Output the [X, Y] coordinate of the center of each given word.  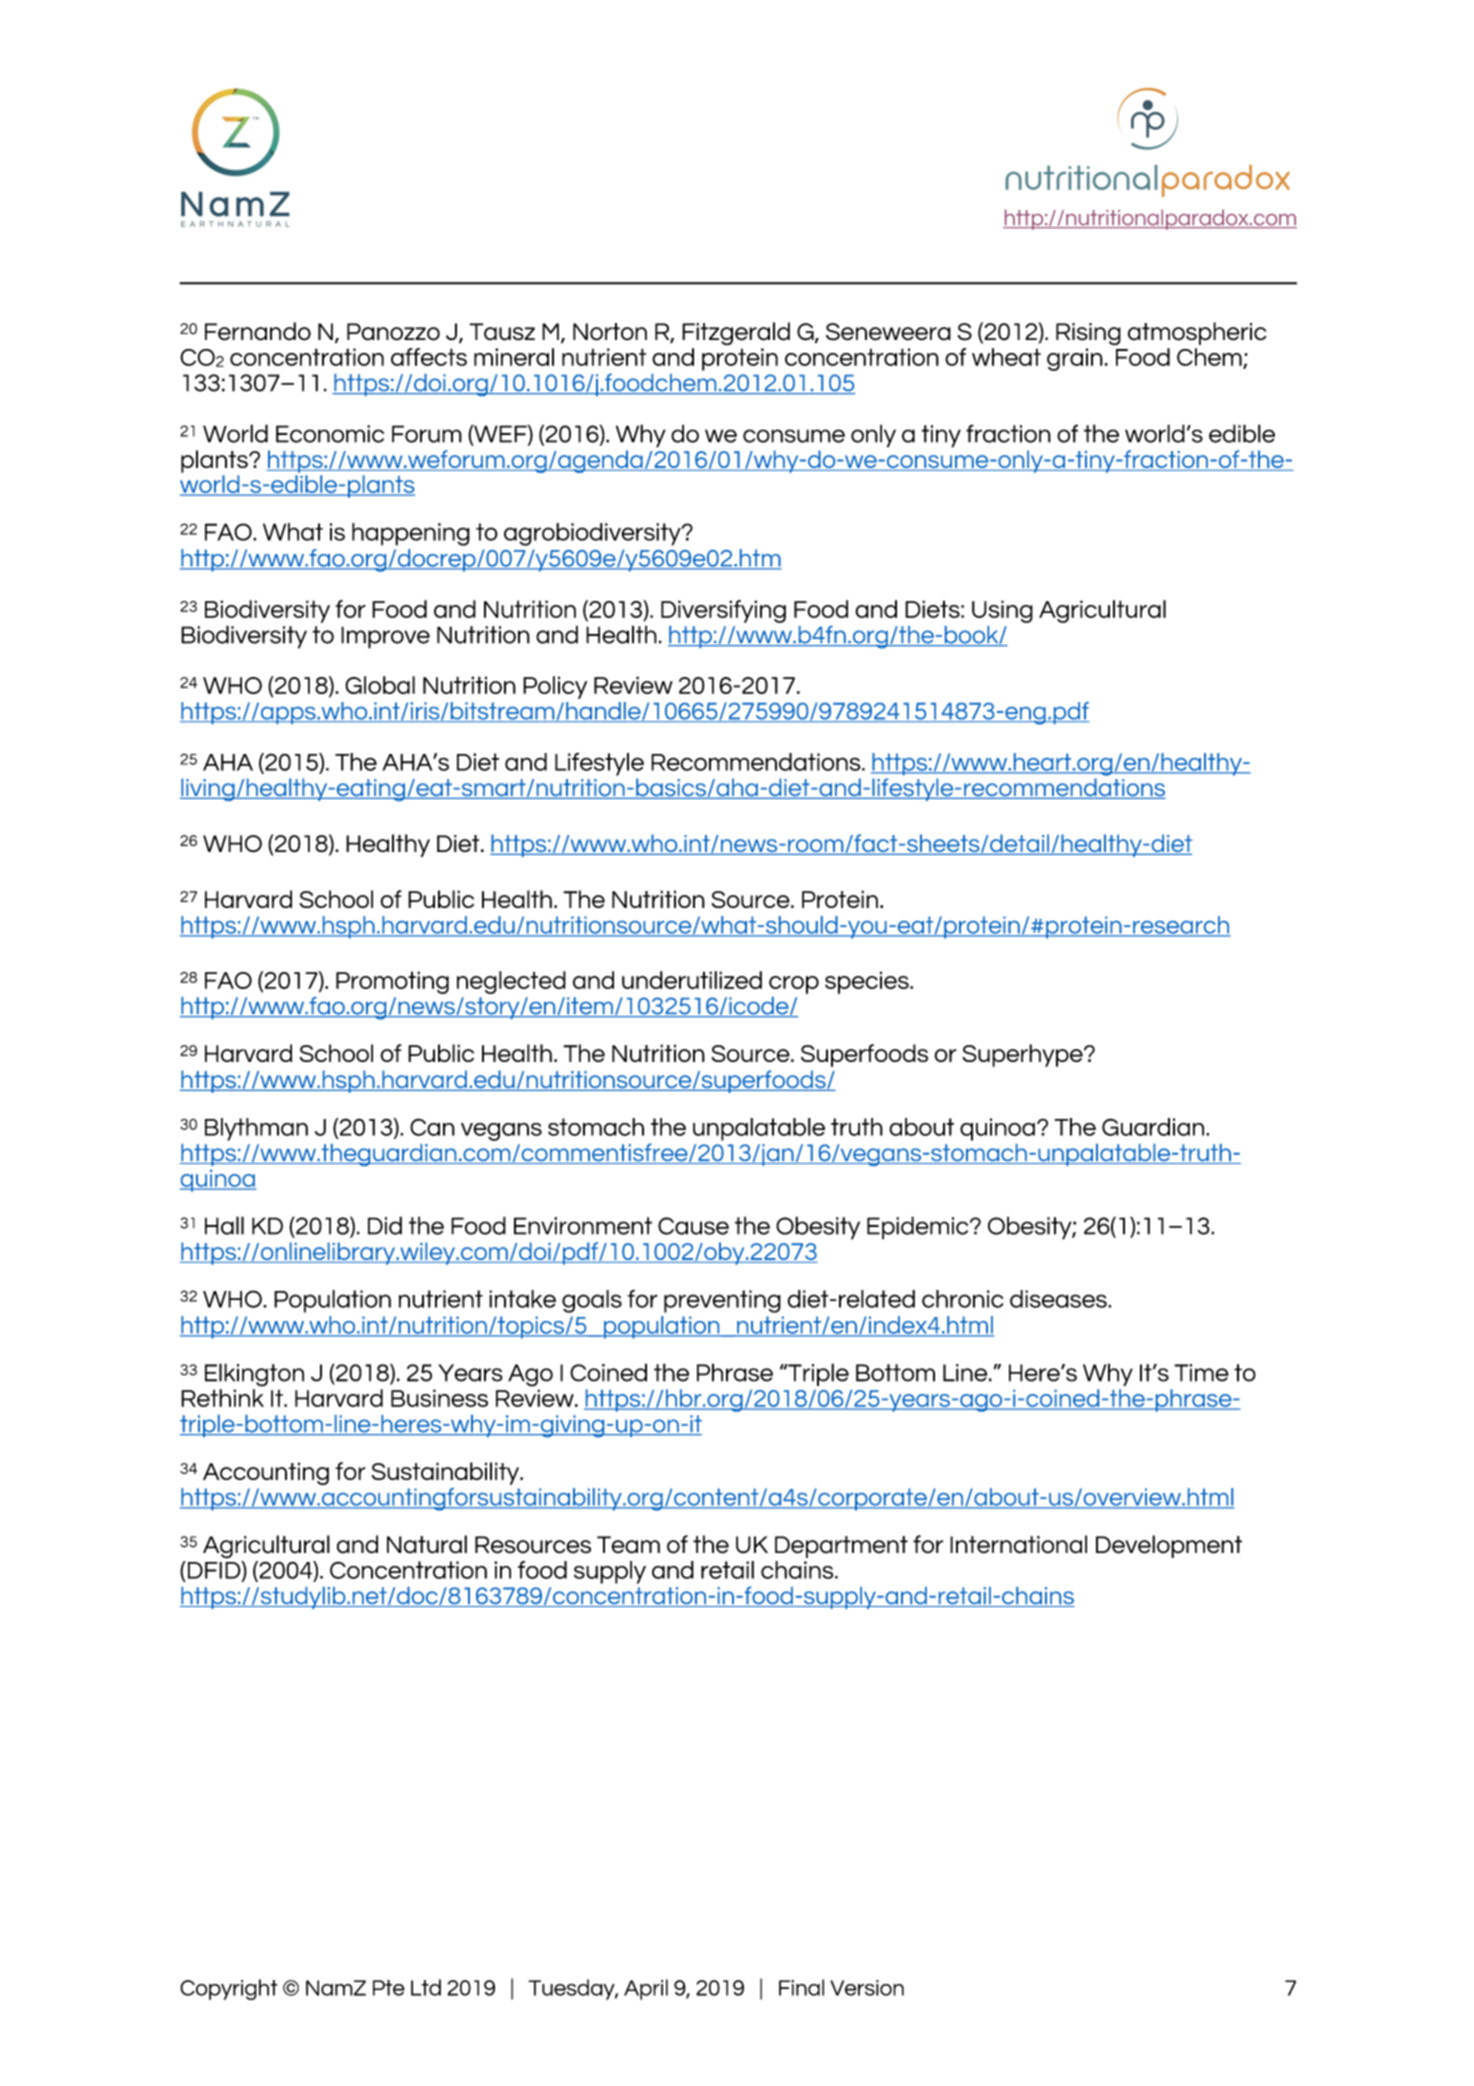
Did [385, 1225]
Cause [693, 1226]
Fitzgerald [736, 333]
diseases [1059, 1299]
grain [1075, 359]
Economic [330, 434]
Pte [389, 1988]
